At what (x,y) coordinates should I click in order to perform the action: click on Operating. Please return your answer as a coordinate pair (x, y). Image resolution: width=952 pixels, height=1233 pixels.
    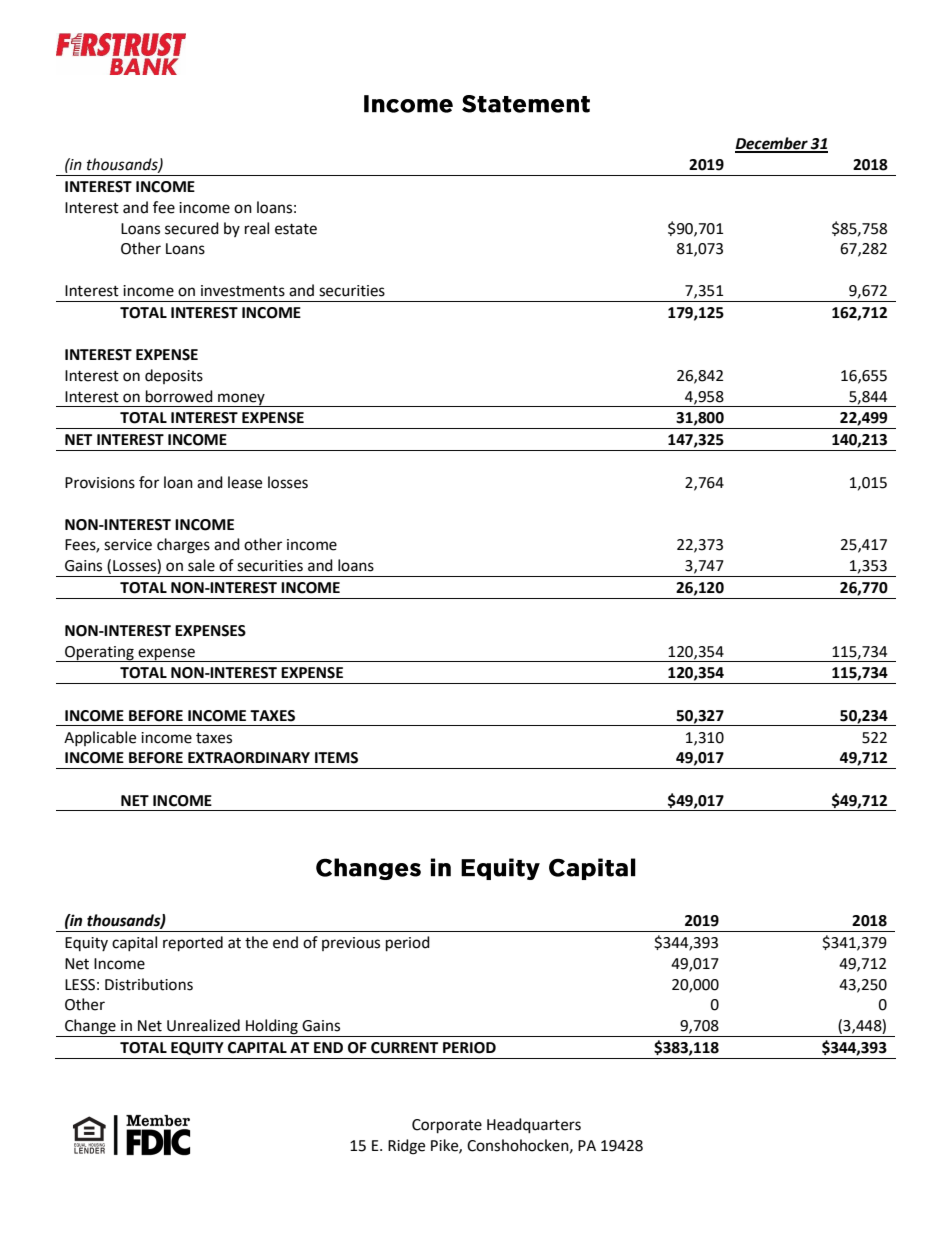
    Looking at the image, I should click on (99, 654).
